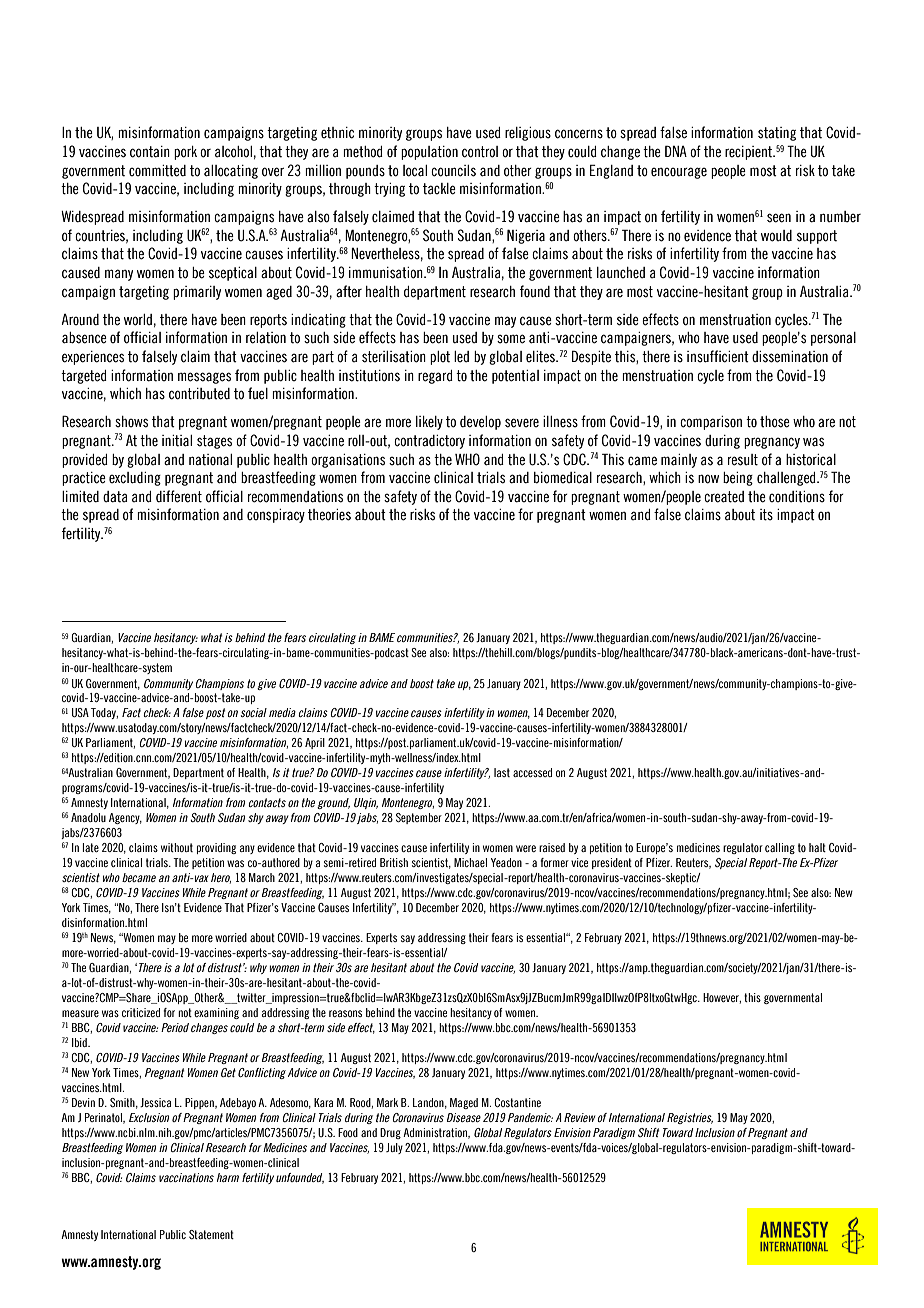 The width and height of the image is (924, 1308). What do you see at coordinates (157, 171) in the image?
I see `committed` at bounding box center [157, 171].
